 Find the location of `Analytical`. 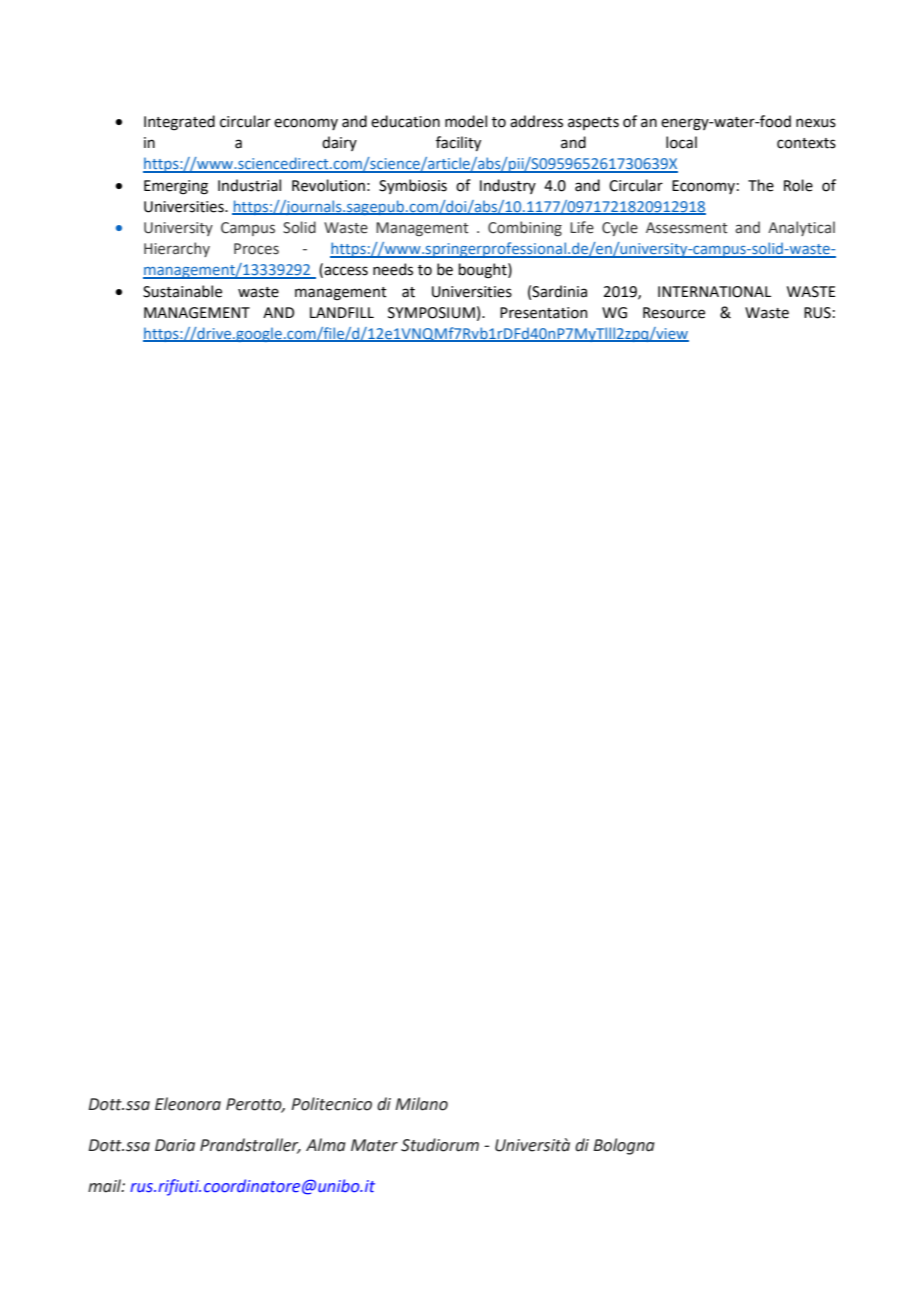

Analytical is located at coordinates (801, 228).
